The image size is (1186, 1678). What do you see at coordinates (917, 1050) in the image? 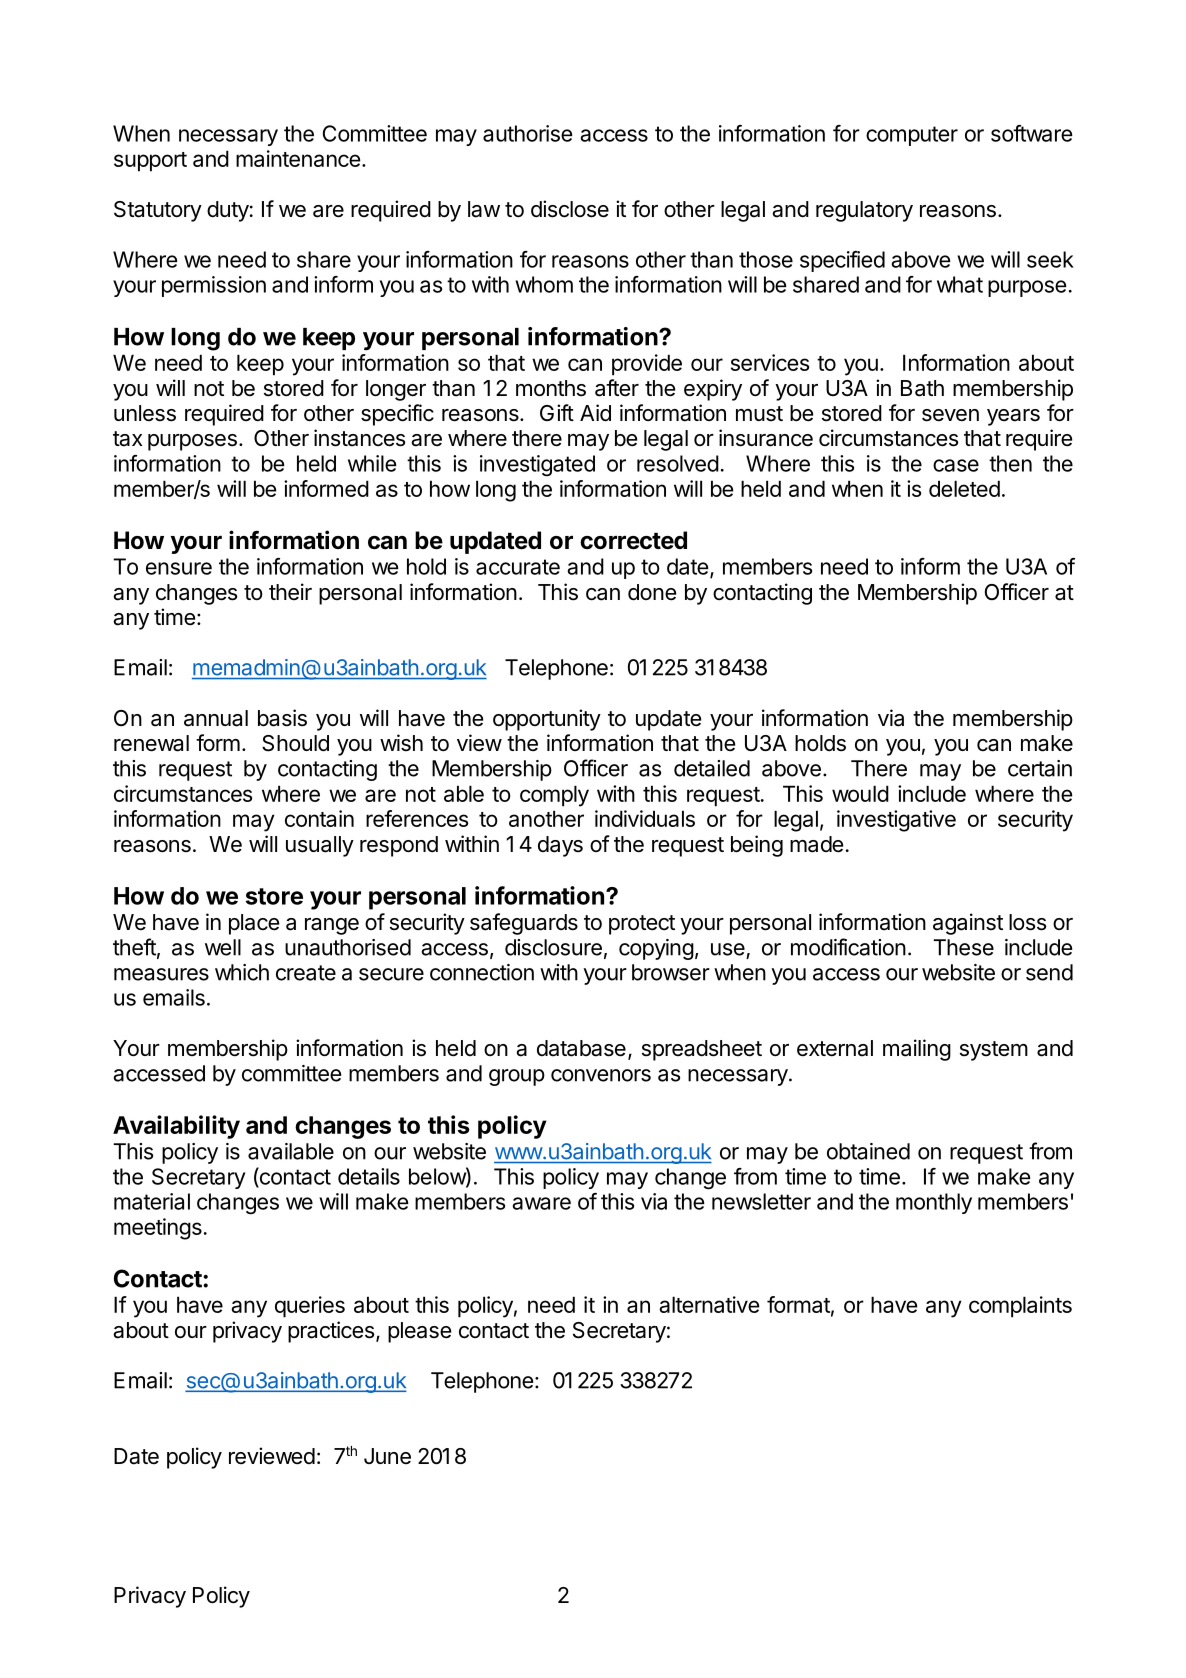
I see `mailing` at bounding box center [917, 1050].
